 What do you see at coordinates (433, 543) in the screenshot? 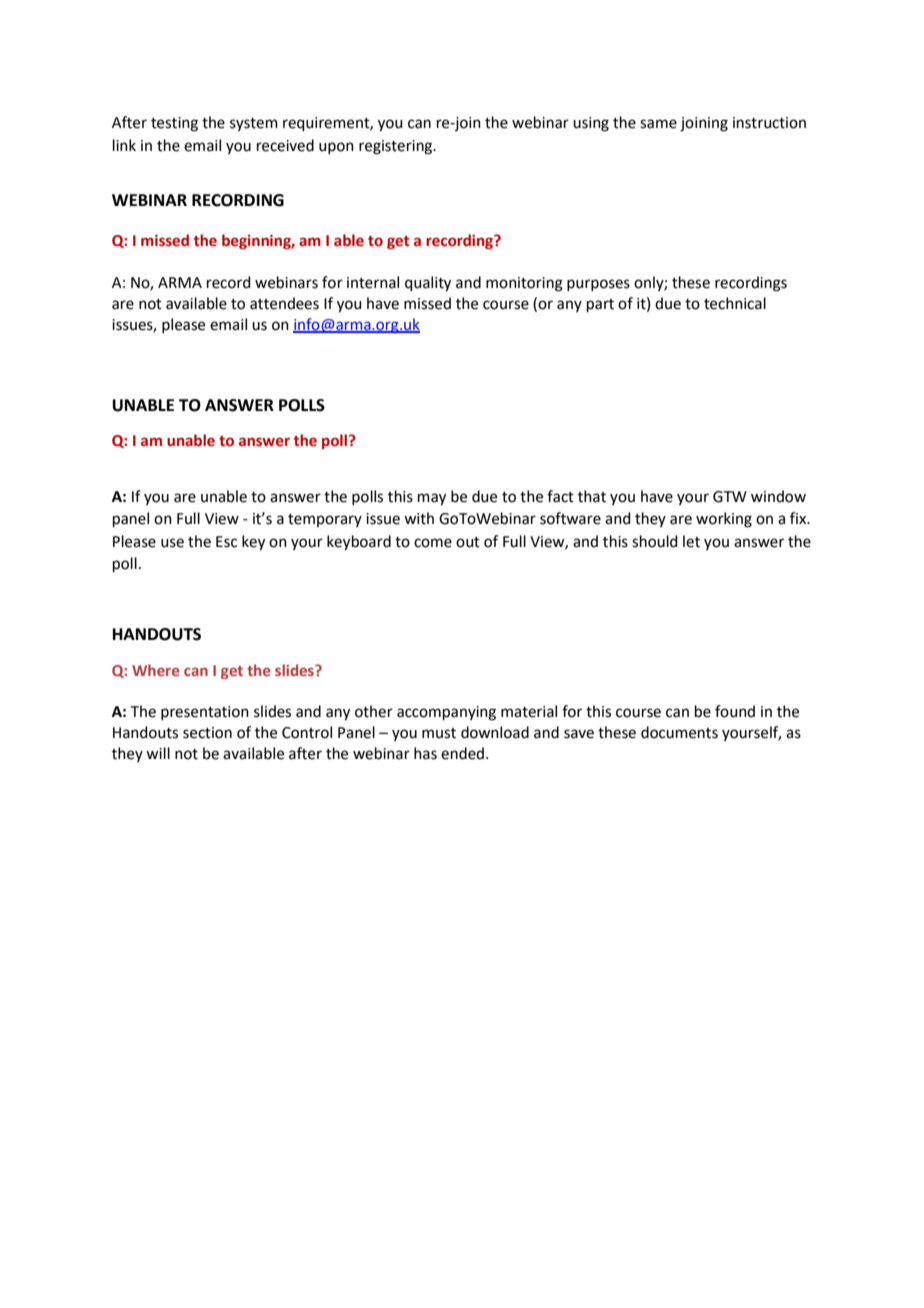
I see `come` at bounding box center [433, 543].
